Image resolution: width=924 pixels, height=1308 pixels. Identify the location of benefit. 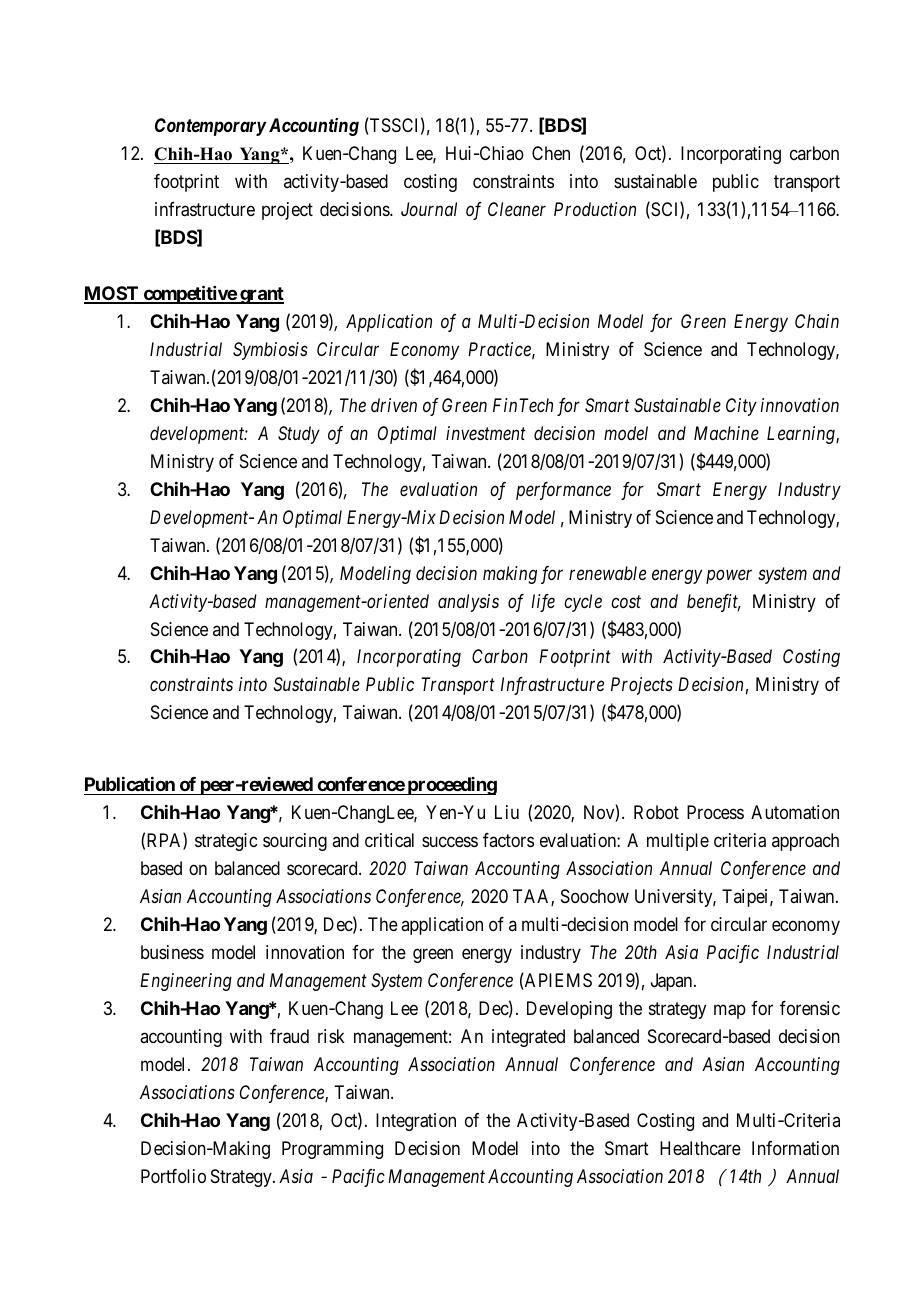
(714, 603).
